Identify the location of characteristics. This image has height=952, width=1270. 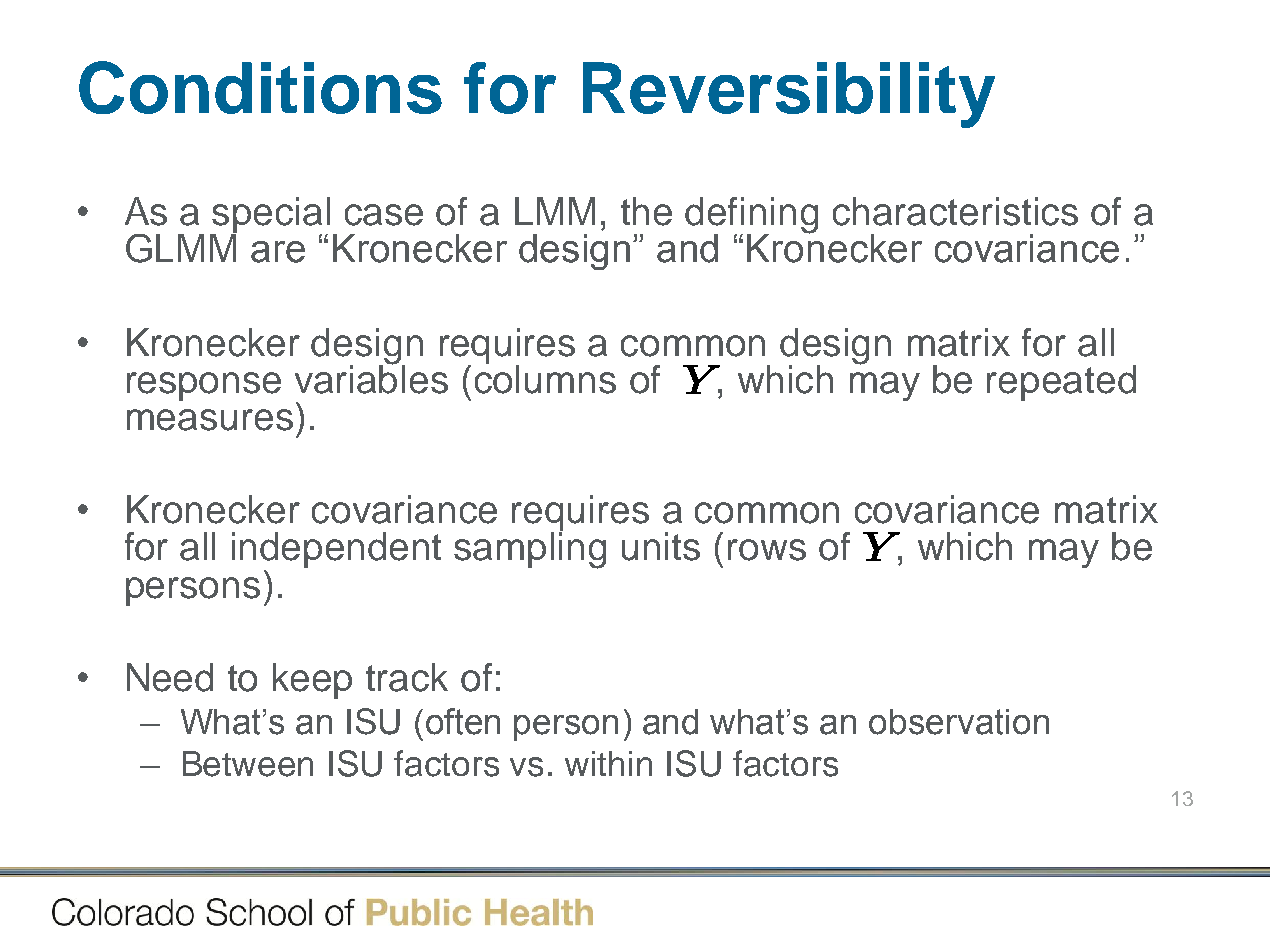
(955, 211).
